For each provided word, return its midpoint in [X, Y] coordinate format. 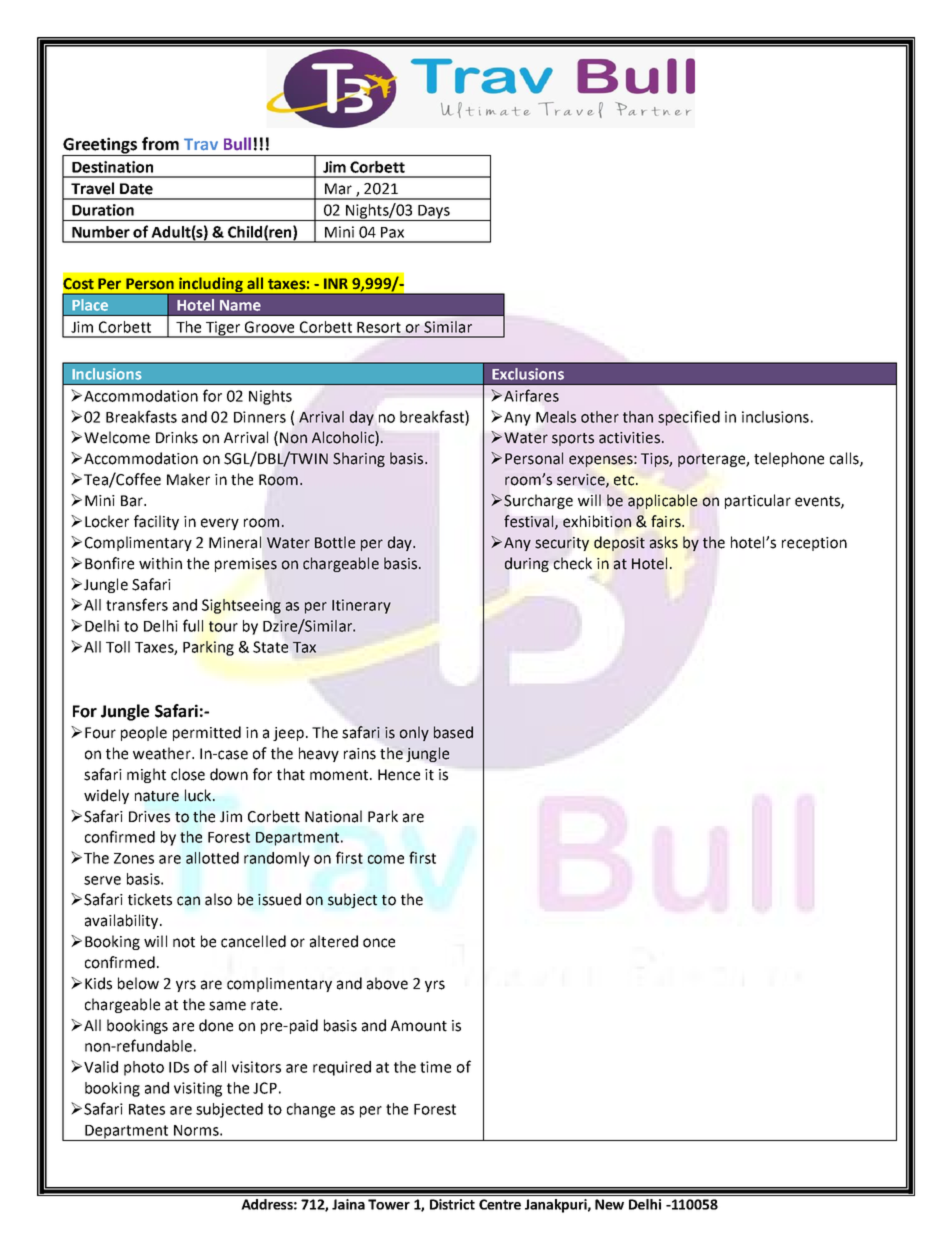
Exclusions [528, 374]
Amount [419, 1026]
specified [689, 418]
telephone [789, 459]
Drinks [177, 437]
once [379, 943]
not [184, 942]
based [453, 732]
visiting [198, 1089]
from [160, 144]
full [193, 625]
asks [664, 542]
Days [434, 213]
